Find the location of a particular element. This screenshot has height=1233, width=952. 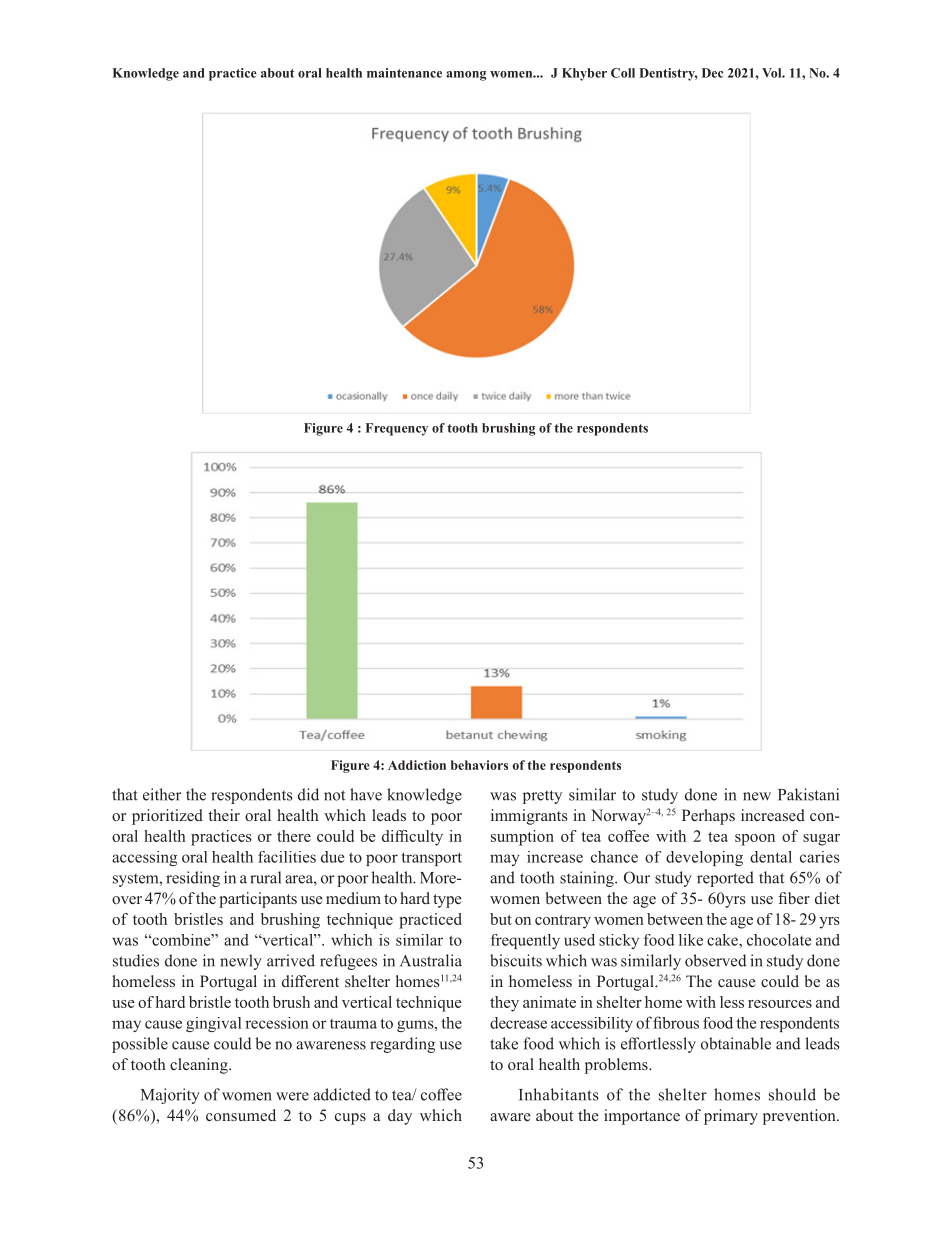

their is located at coordinates (224, 815).
